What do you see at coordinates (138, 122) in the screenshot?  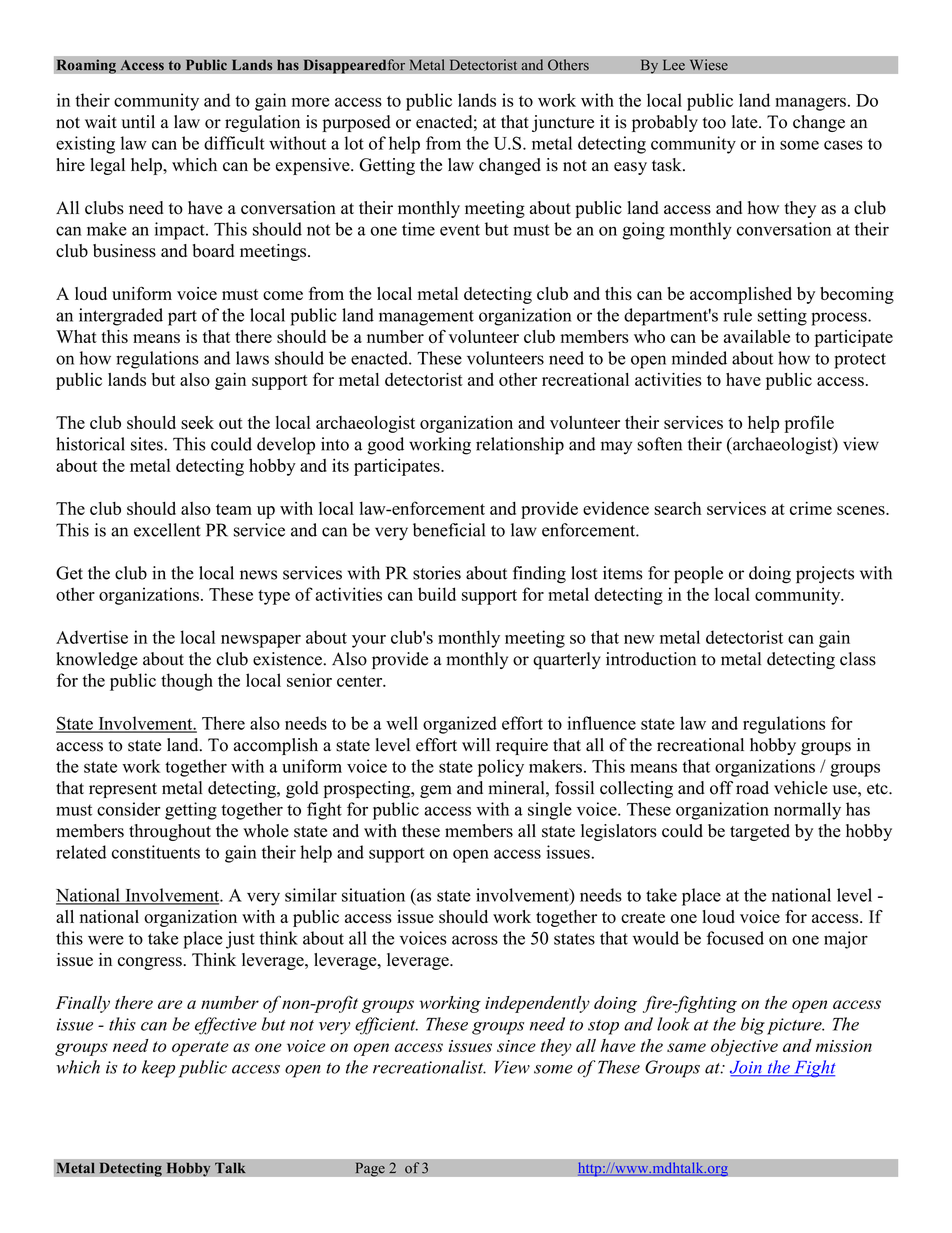 I see `until` at bounding box center [138, 122].
